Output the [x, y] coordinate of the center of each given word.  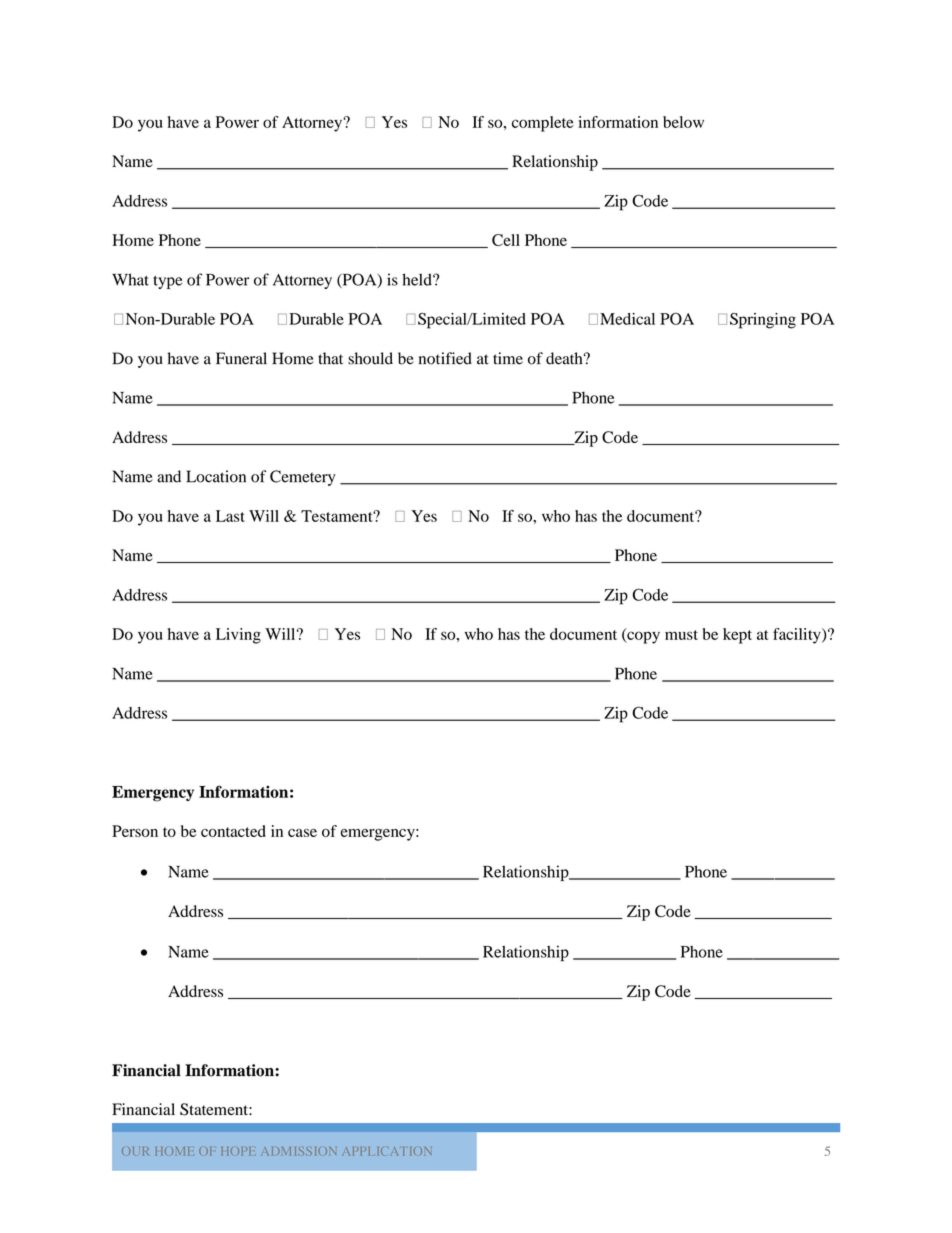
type [167, 282]
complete [543, 124]
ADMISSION [299, 1151]
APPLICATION [387, 1151]
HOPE [238, 1151]
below [683, 122]
